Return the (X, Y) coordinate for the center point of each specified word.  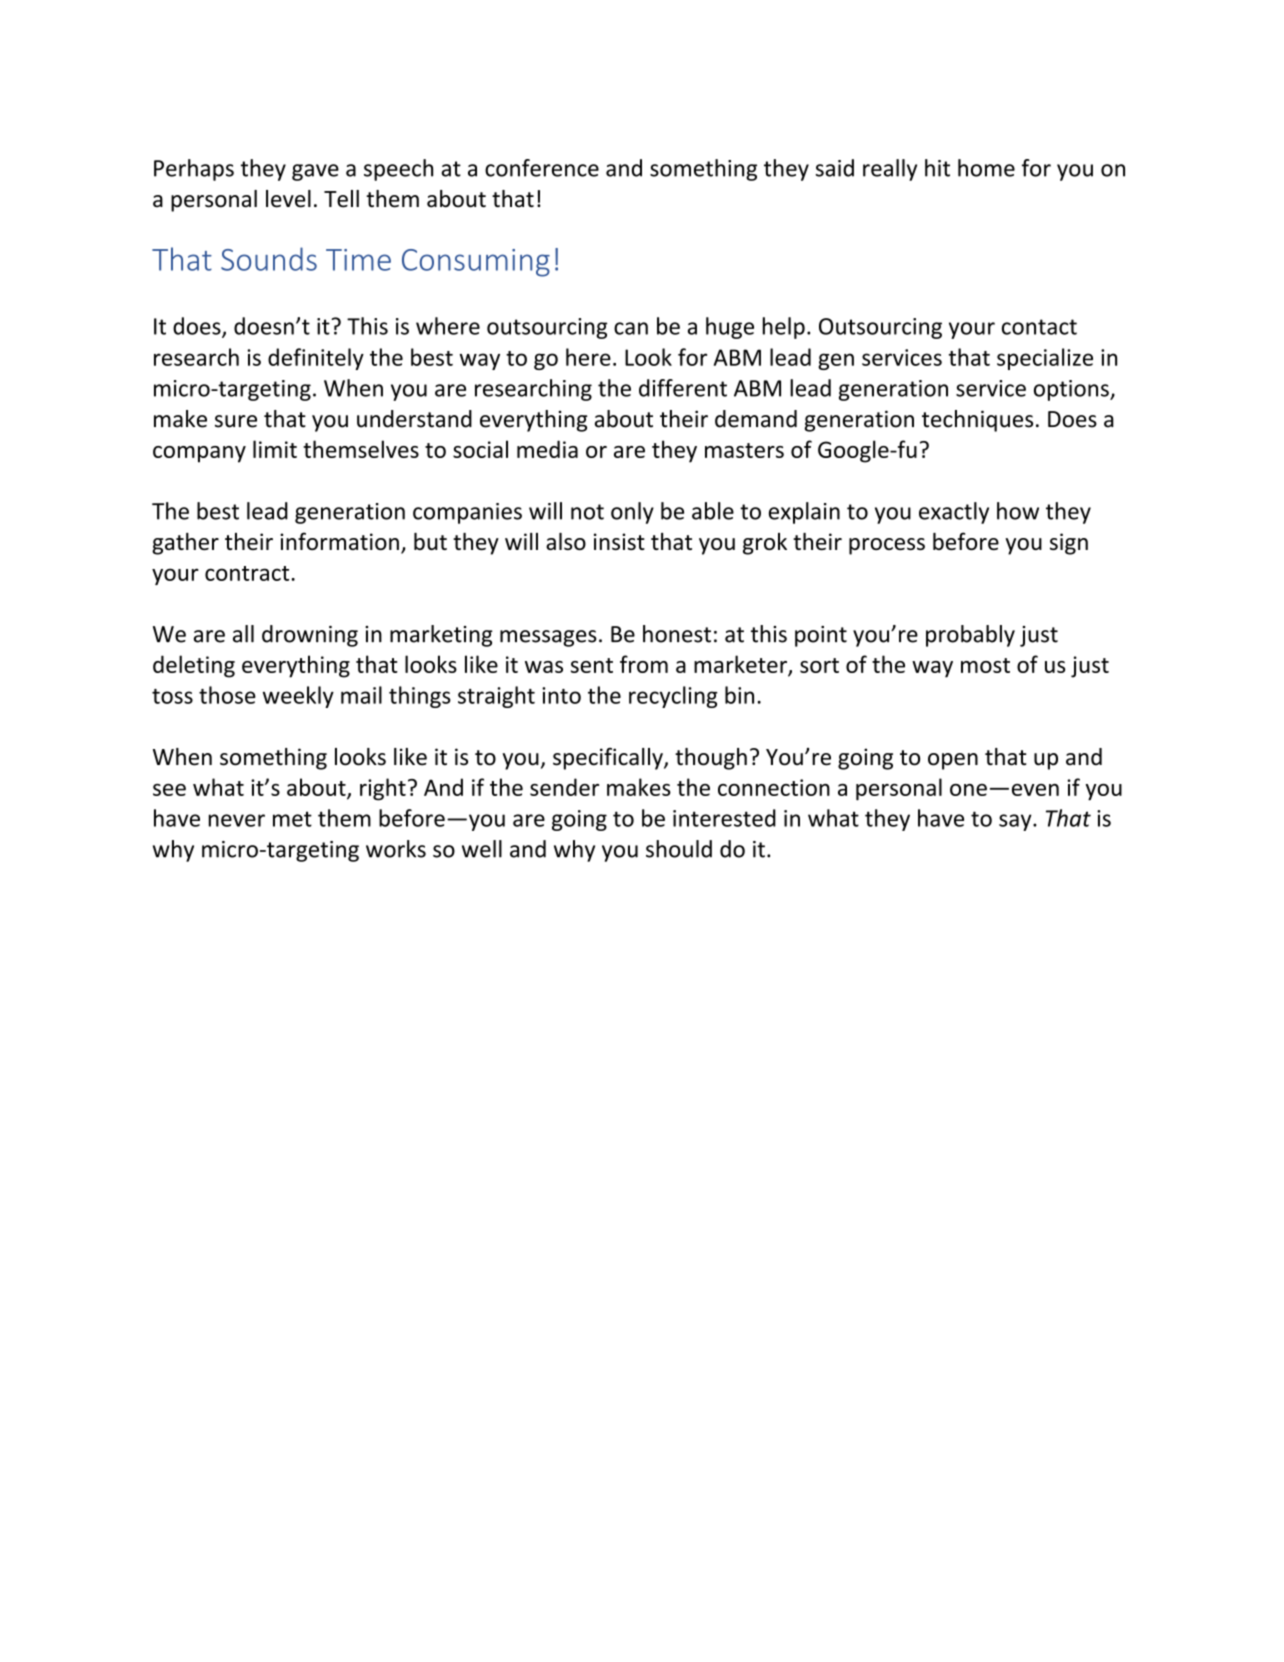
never (237, 820)
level (288, 199)
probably (970, 636)
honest (677, 634)
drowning (310, 636)
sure (236, 421)
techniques (977, 421)
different (683, 388)
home (986, 168)
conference (542, 168)
